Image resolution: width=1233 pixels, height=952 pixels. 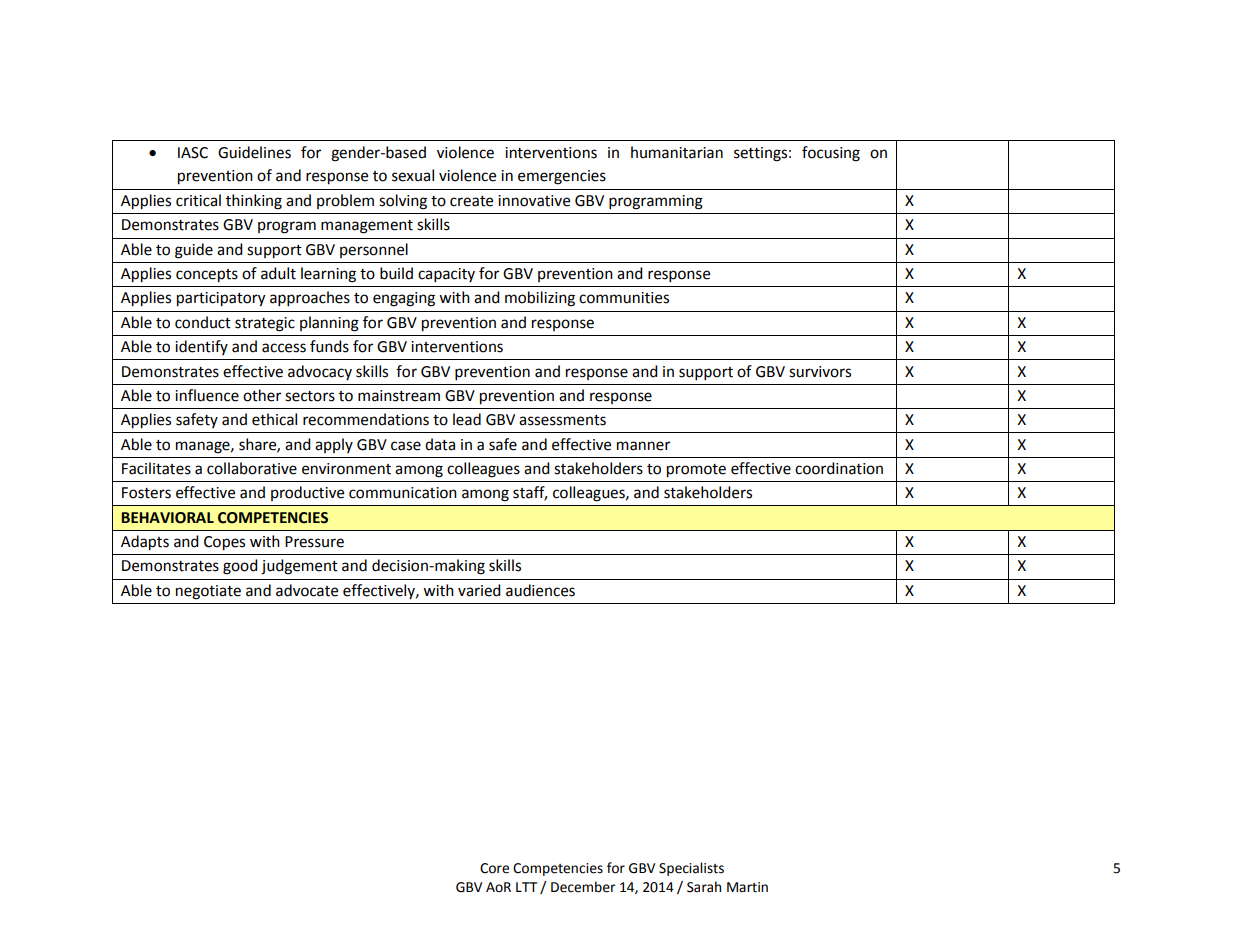 What do you see at coordinates (224, 543) in the screenshot?
I see `Copes` at bounding box center [224, 543].
